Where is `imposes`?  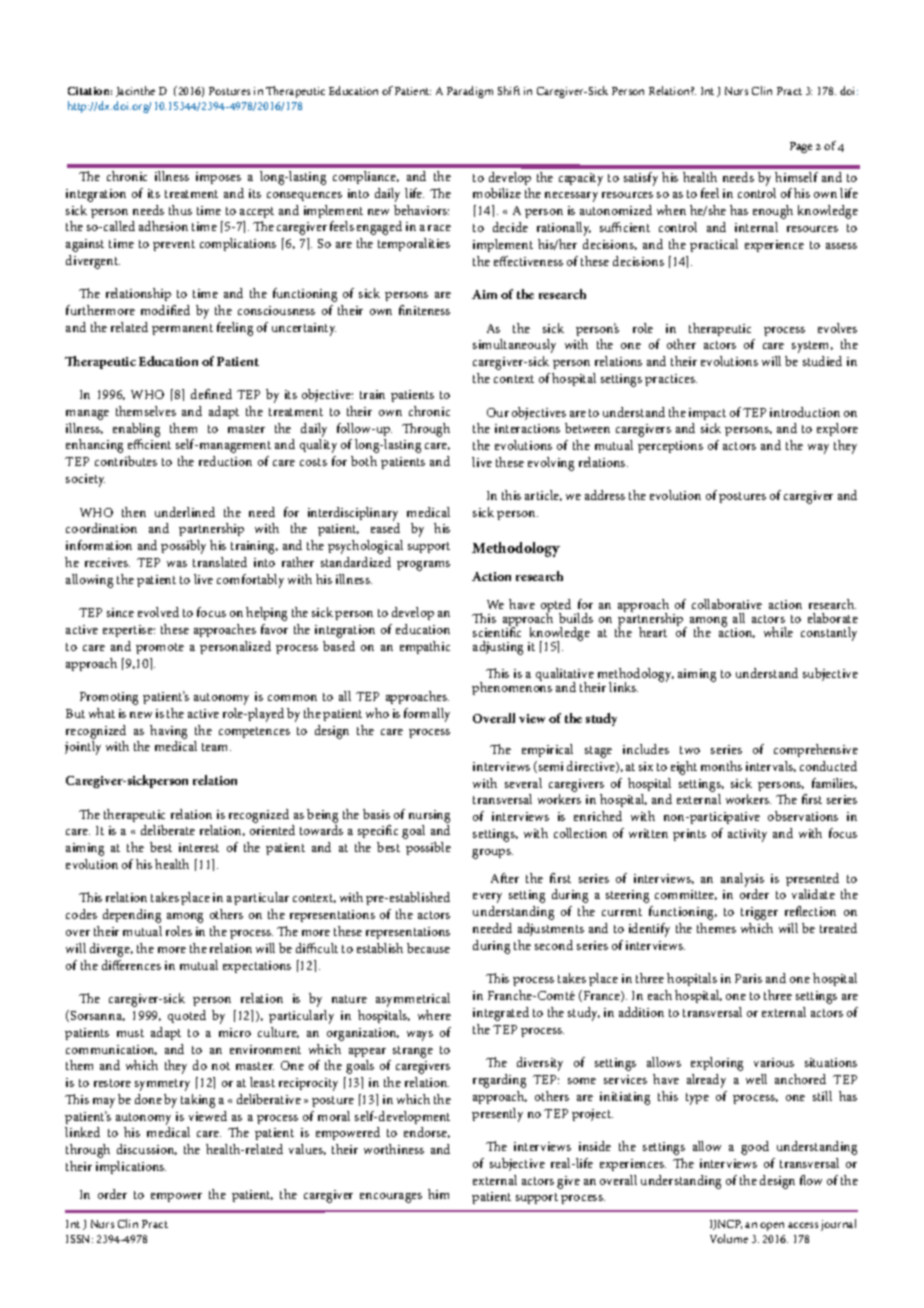 imposes is located at coordinates (218, 178).
